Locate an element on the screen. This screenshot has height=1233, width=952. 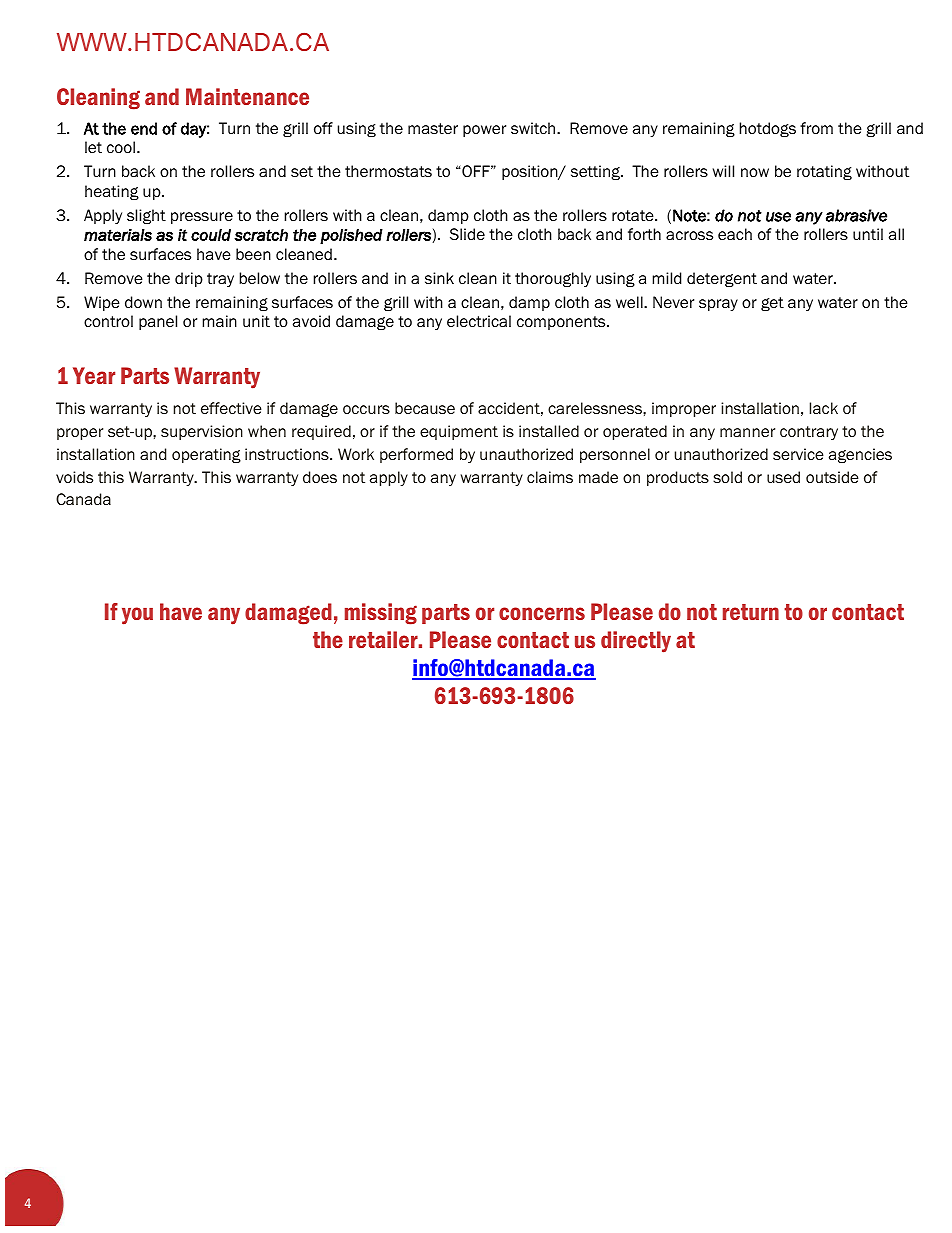
drip is located at coordinates (189, 279).
